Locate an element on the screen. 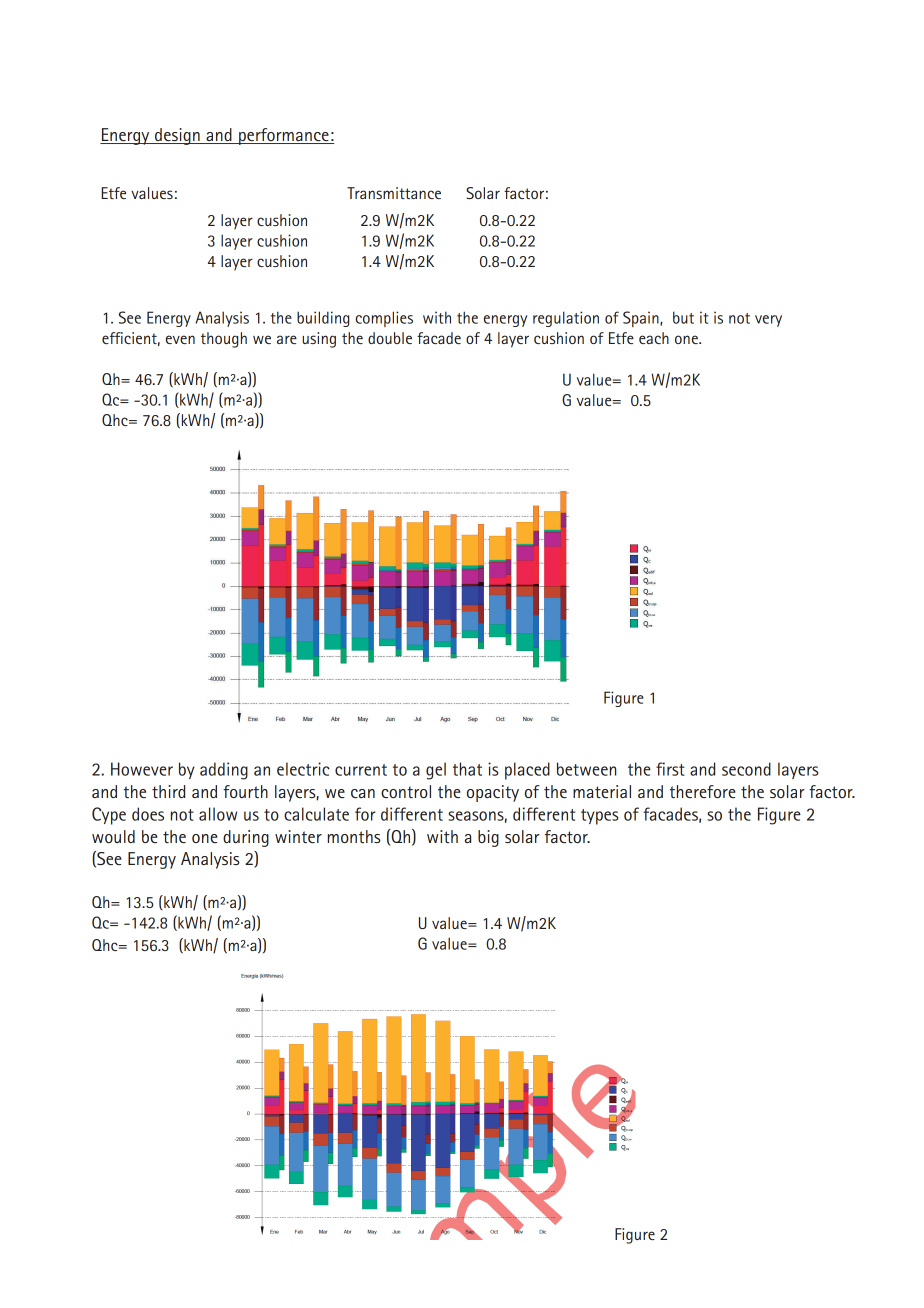 Image resolution: width=924 pixels, height=1308 pixels. allow is located at coordinates (218, 814).
